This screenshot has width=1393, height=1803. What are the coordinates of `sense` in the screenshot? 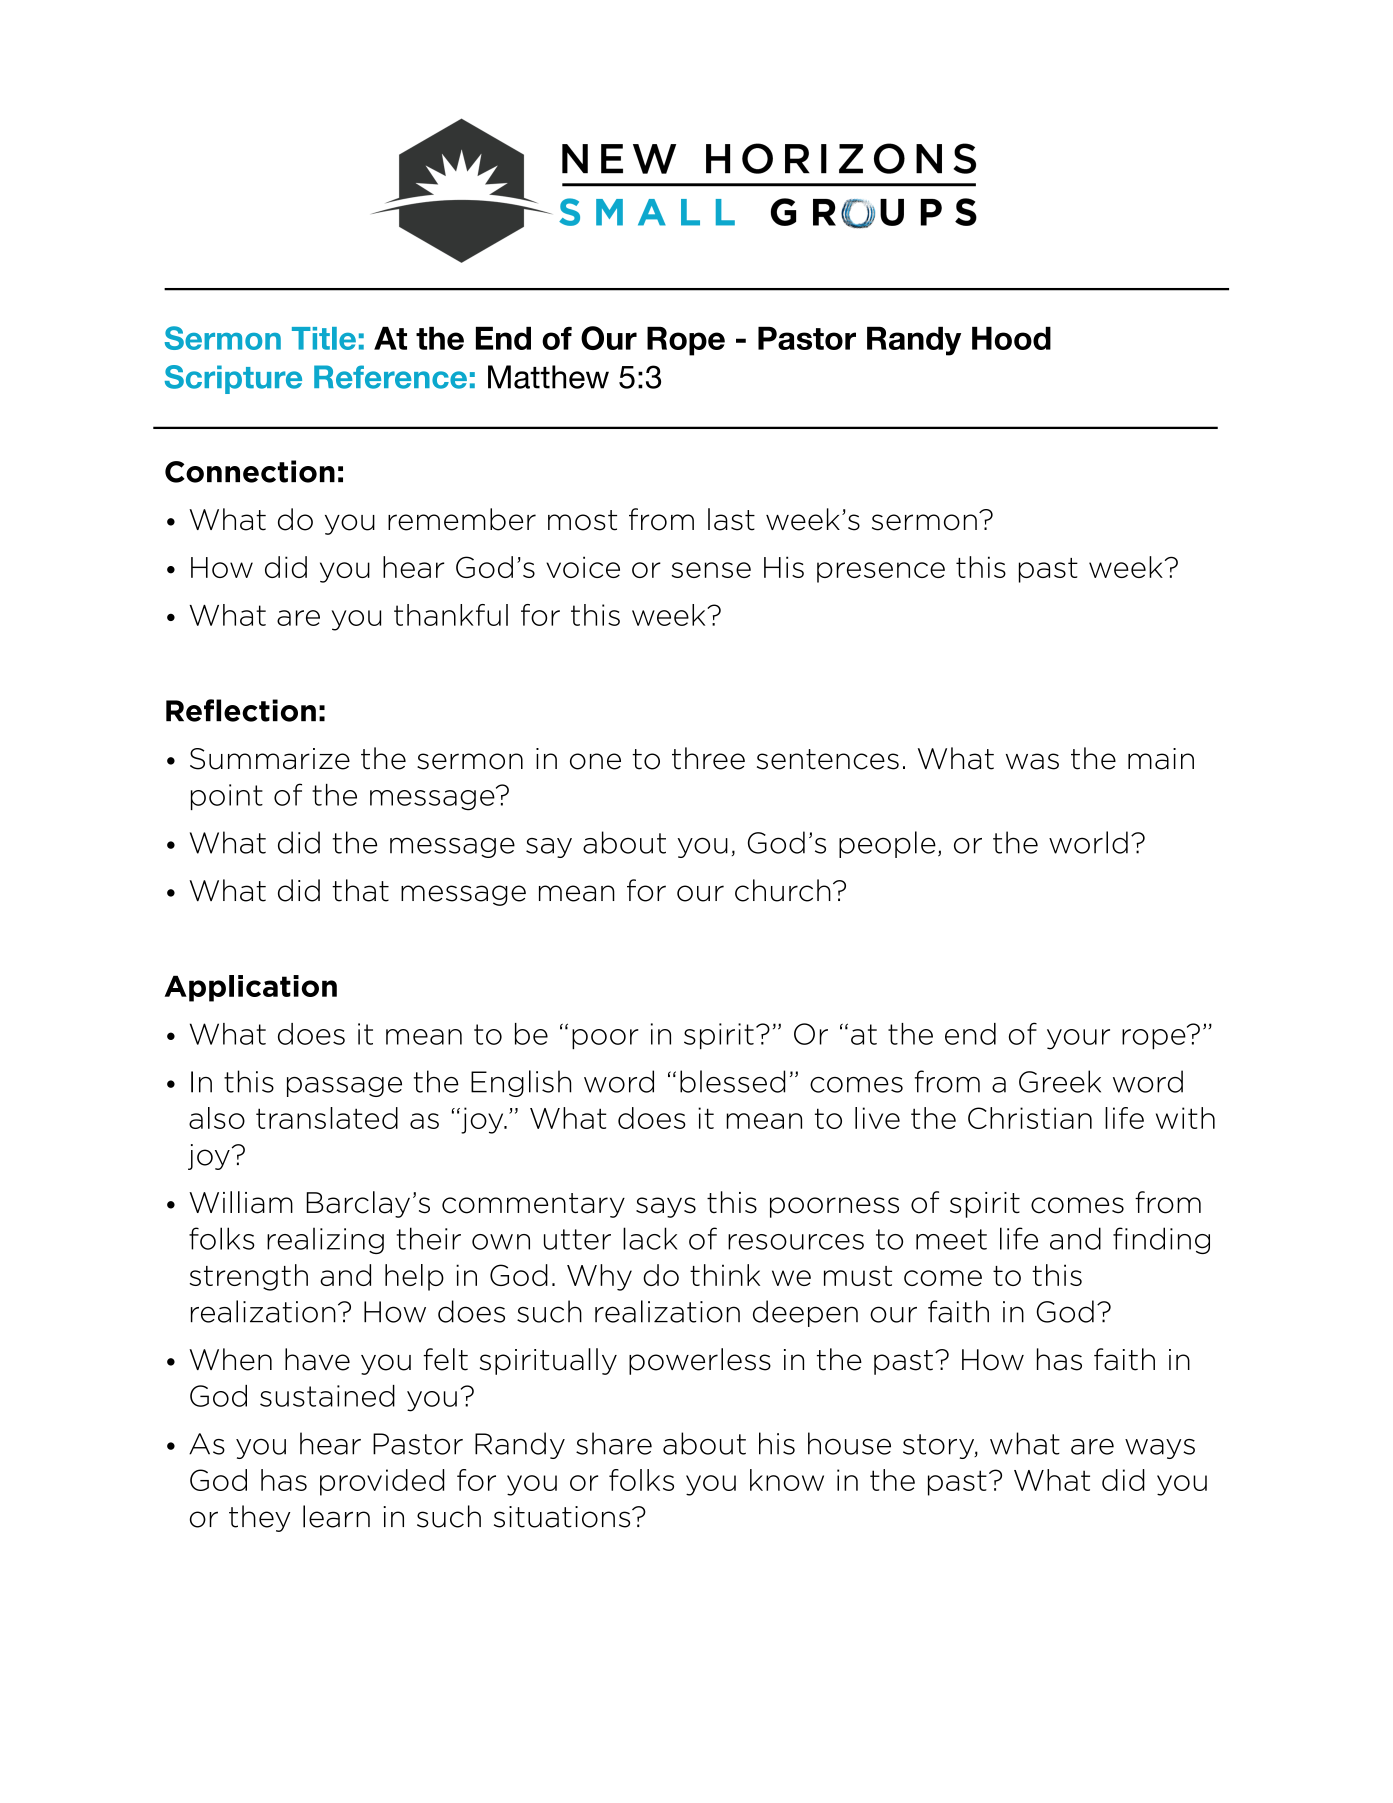 It's located at (711, 570).
